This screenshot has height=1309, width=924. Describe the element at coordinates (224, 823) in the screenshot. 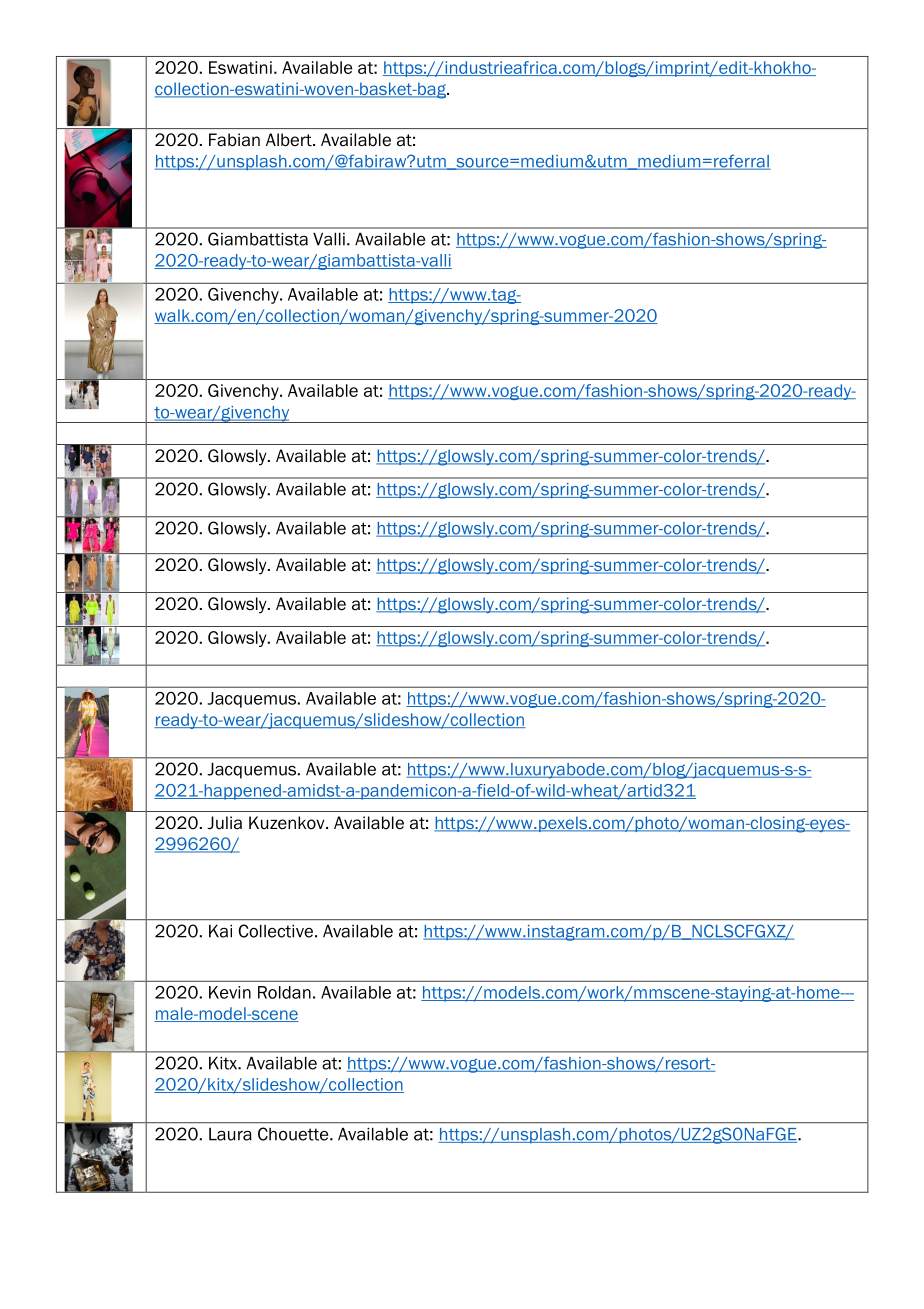

I see `Julia` at that location.
